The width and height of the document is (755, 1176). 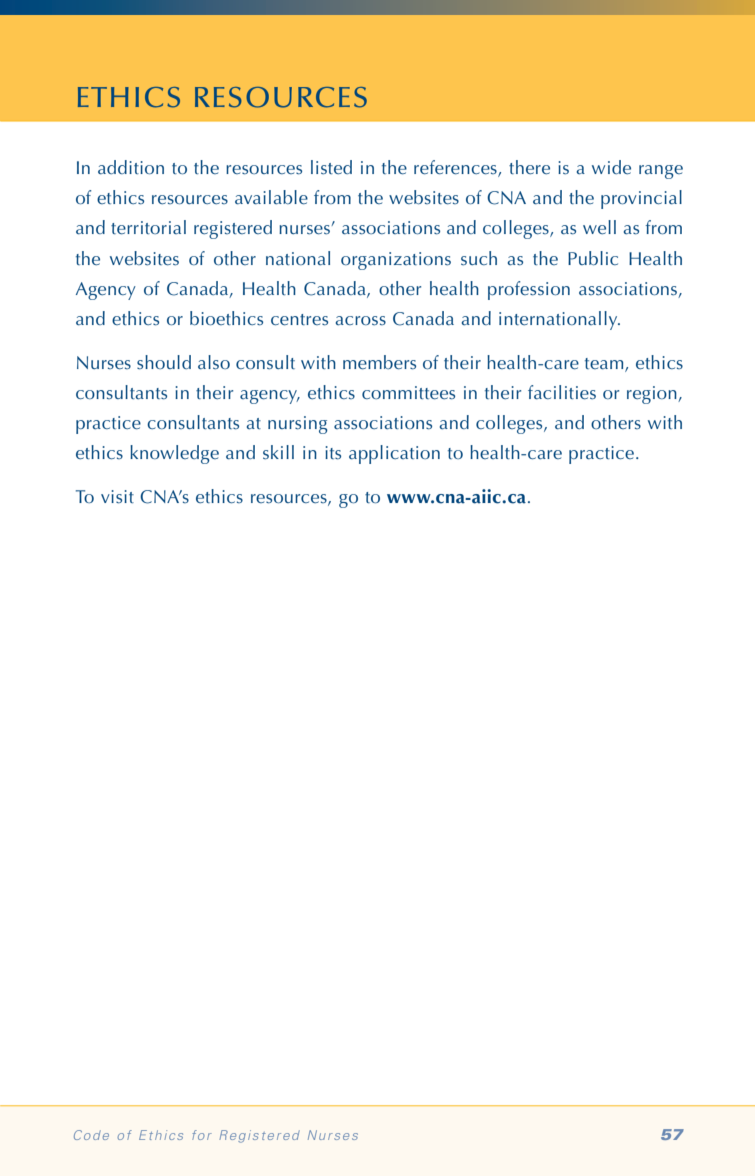 I want to click on facilities, so click(x=562, y=392).
